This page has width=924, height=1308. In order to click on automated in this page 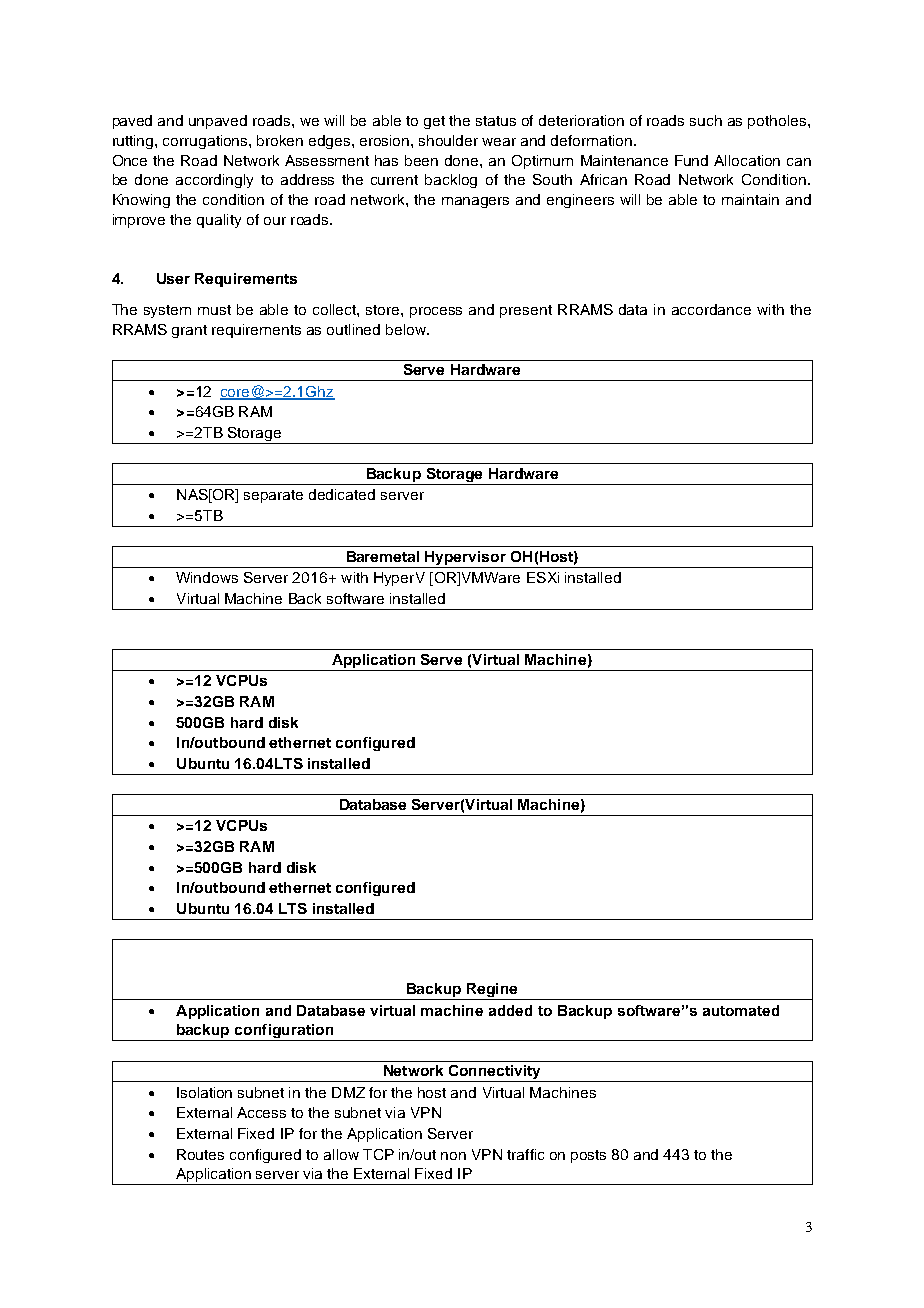, I will do `click(741, 1010)`.
